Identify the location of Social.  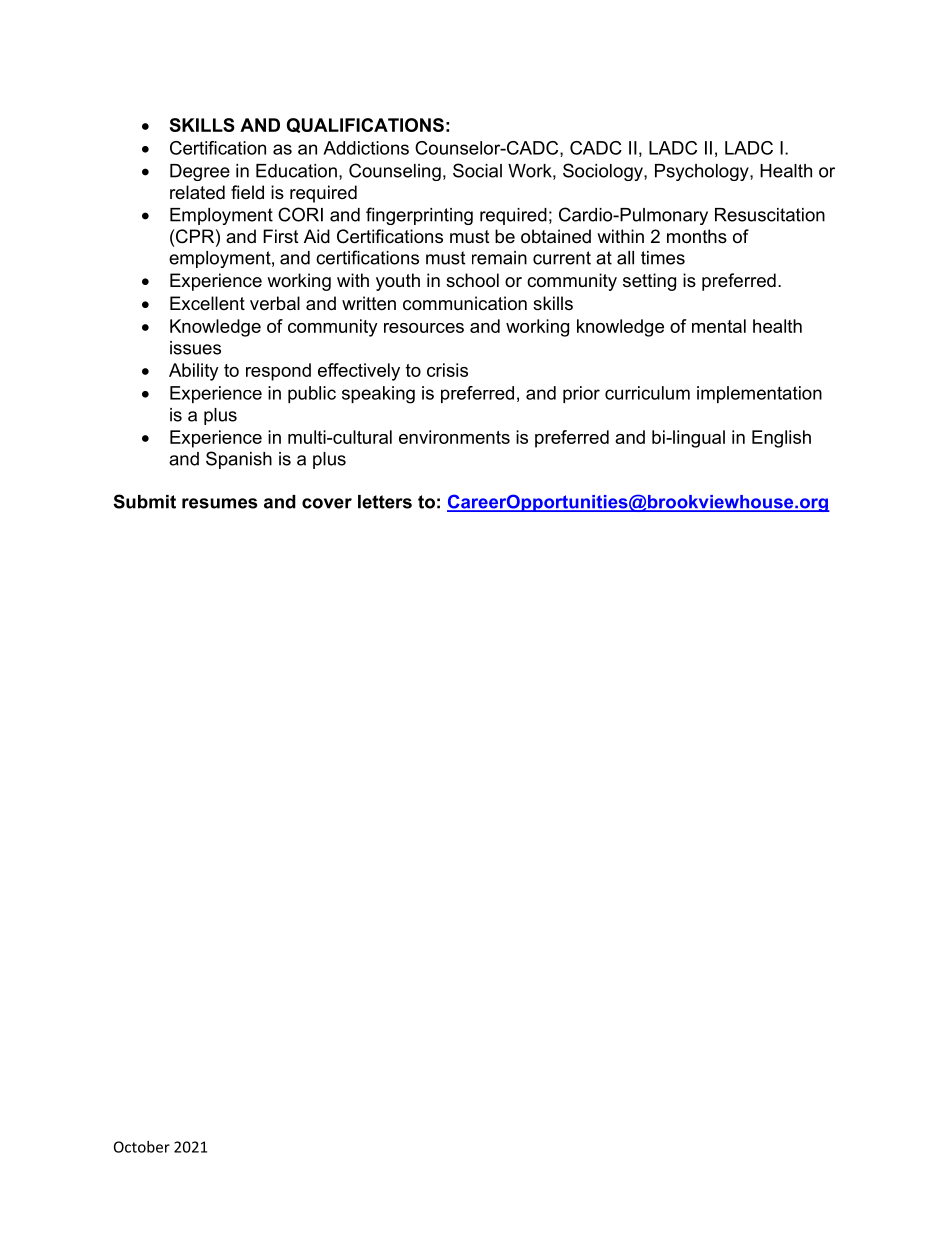
(477, 170).
